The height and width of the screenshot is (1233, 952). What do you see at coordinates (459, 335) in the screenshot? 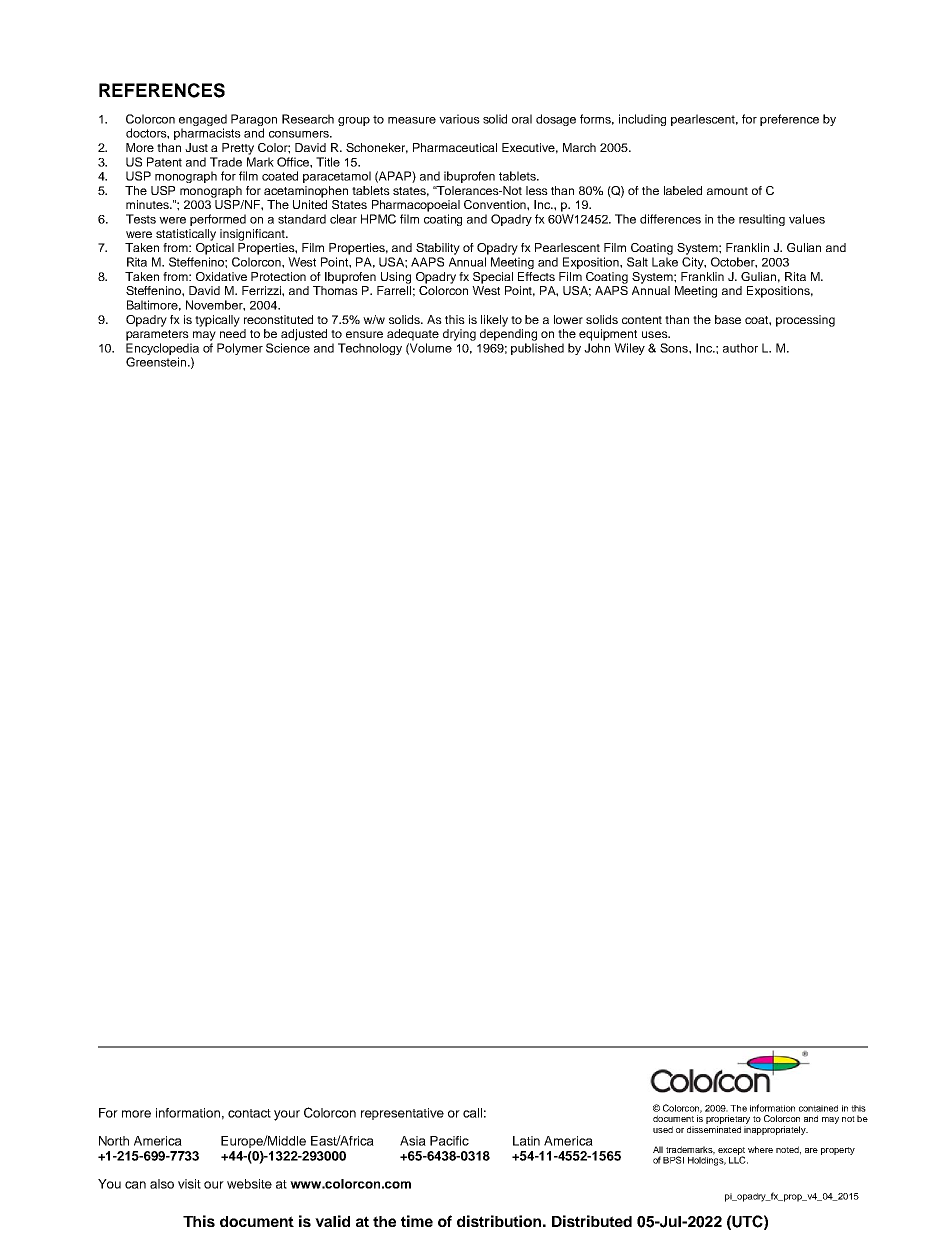
I see `drying` at bounding box center [459, 335].
